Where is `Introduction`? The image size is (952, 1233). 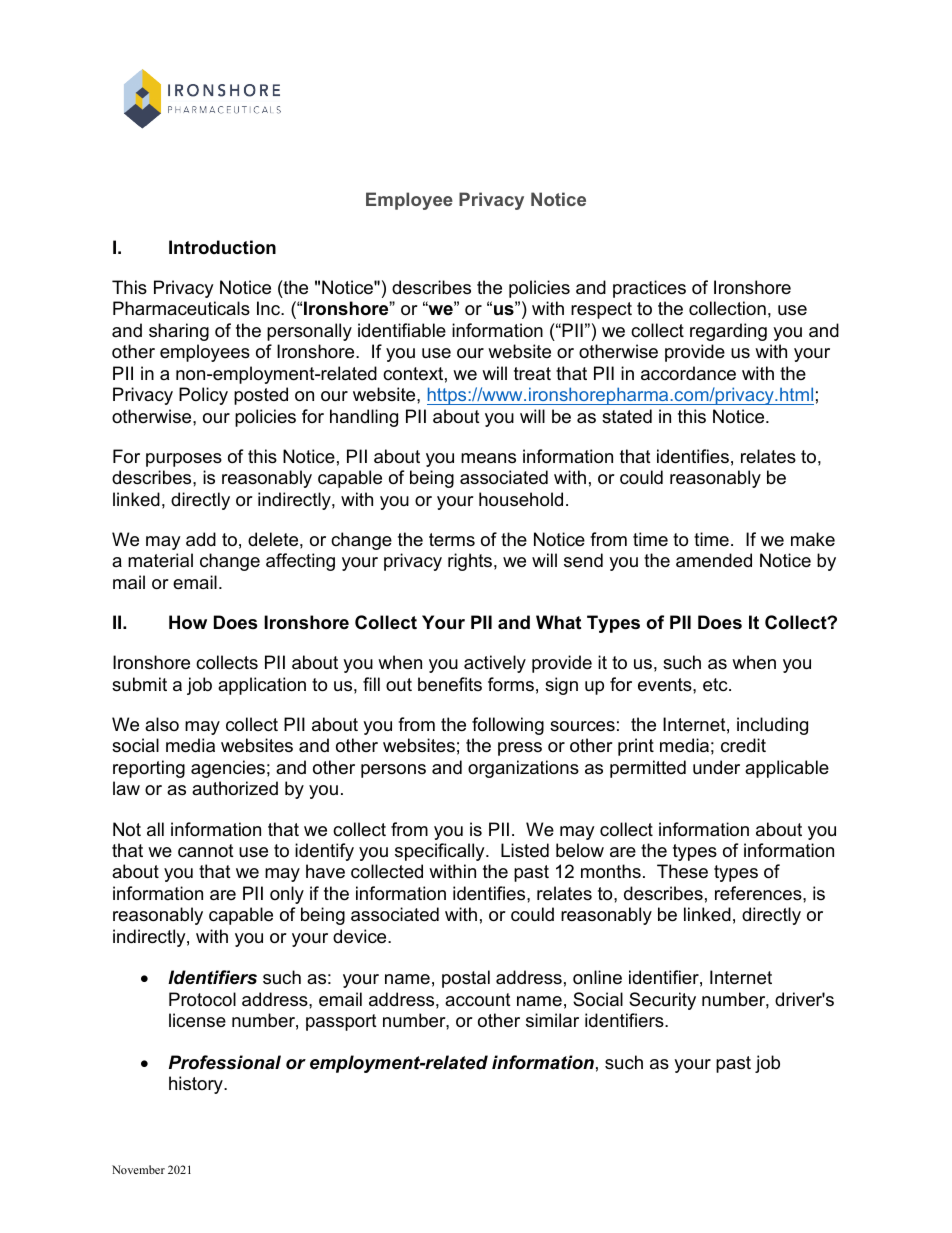
Introduction is located at coordinates (222, 247).
